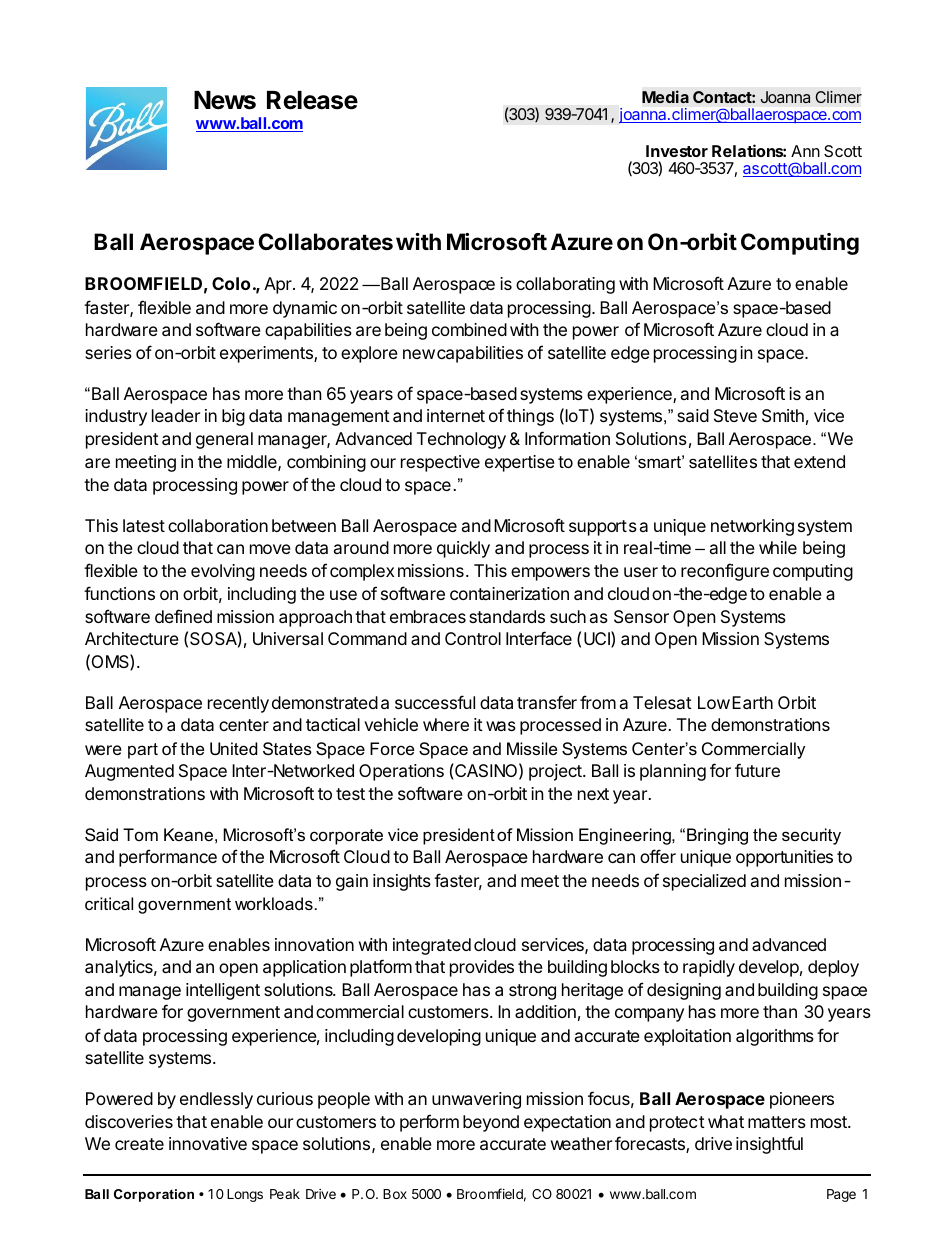 Image resolution: width=952 pixels, height=1233 pixels. Describe the element at coordinates (677, 151) in the image. I see `Investor` at that location.
